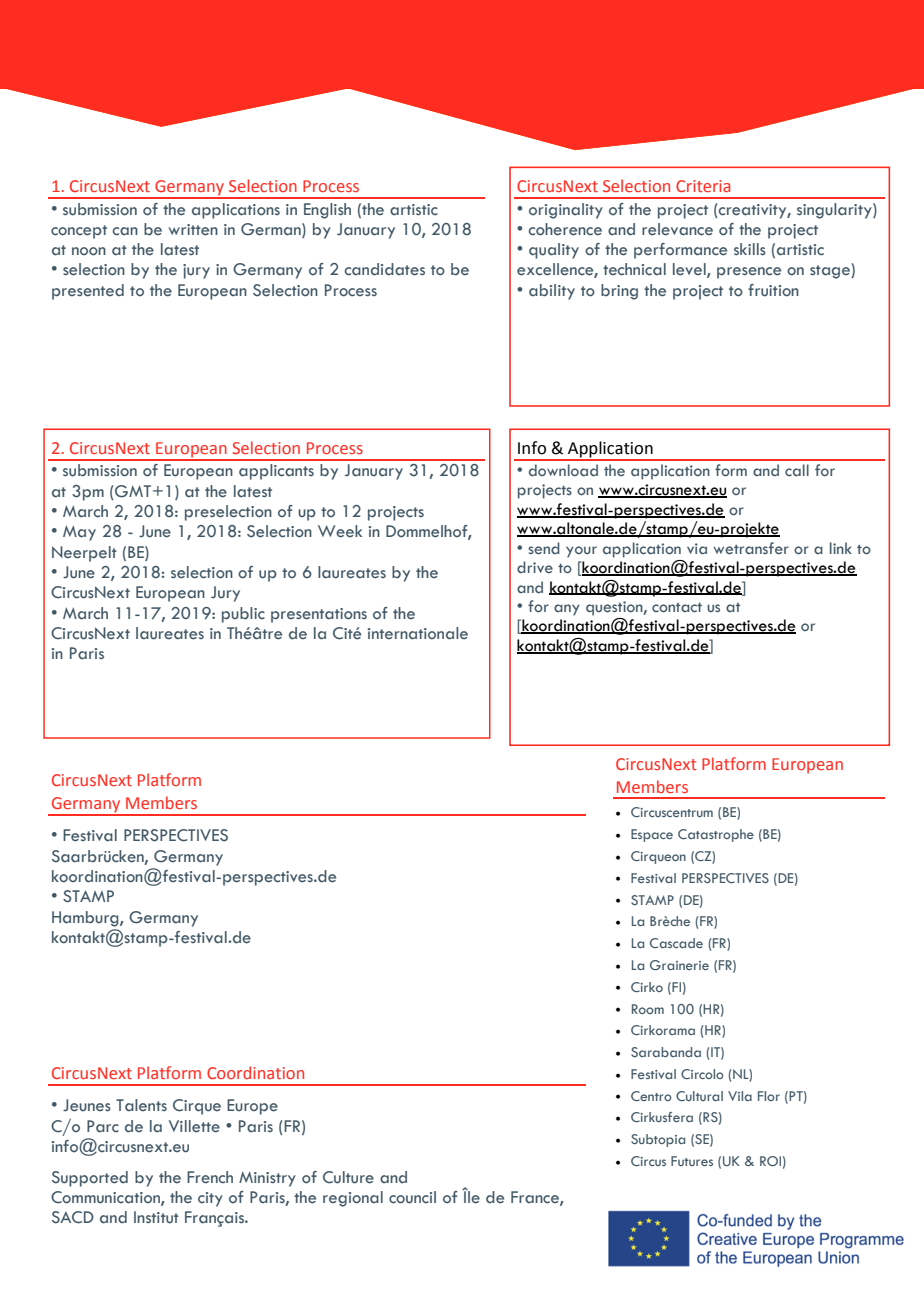 The image size is (924, 1308). What do you see at coordinates (563, 470) in the screenshot?
I see `download` at bounding box center [563, 470].
